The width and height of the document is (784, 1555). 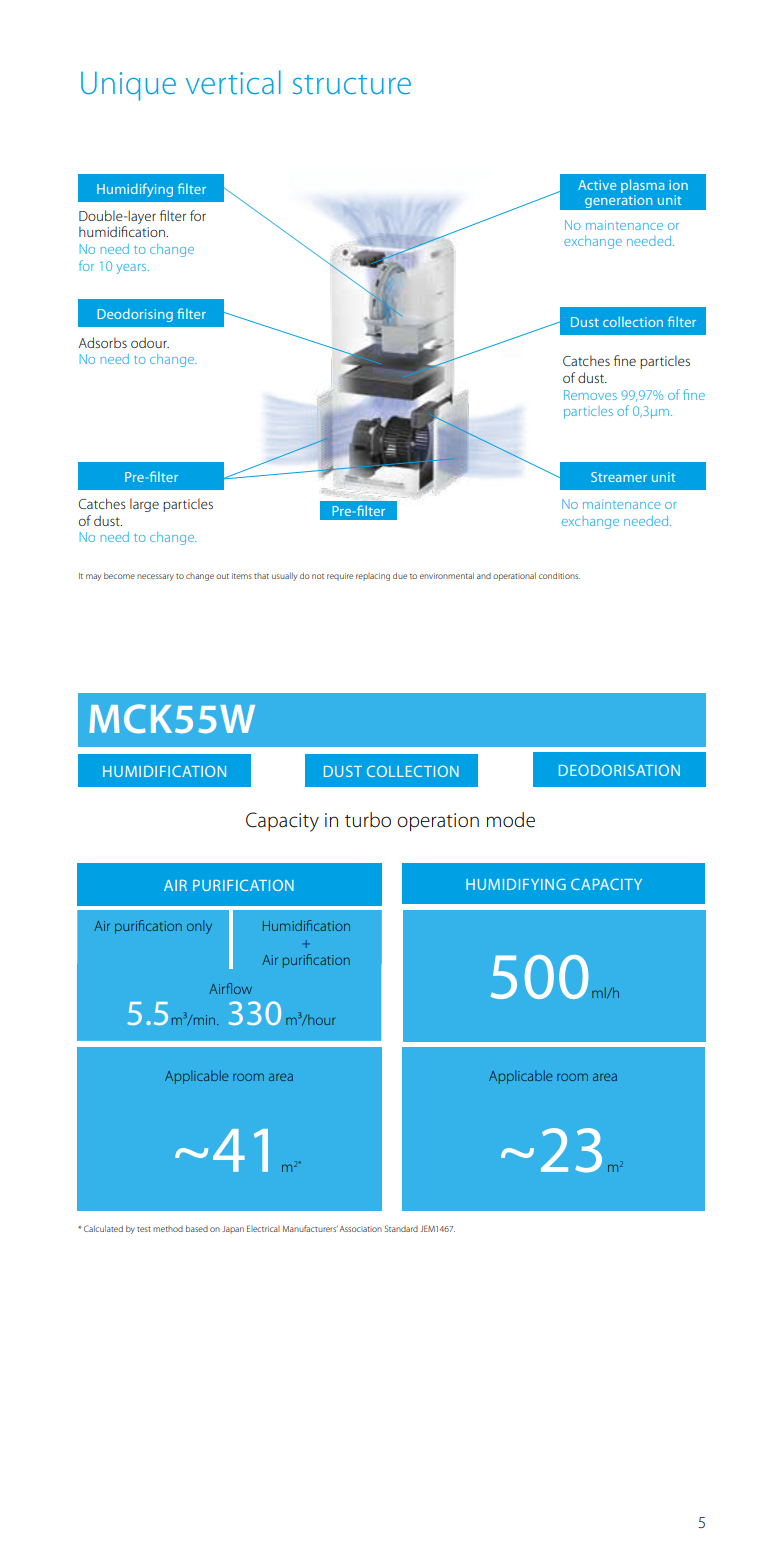 I want to click on Active, so click(x=597, y=185).
